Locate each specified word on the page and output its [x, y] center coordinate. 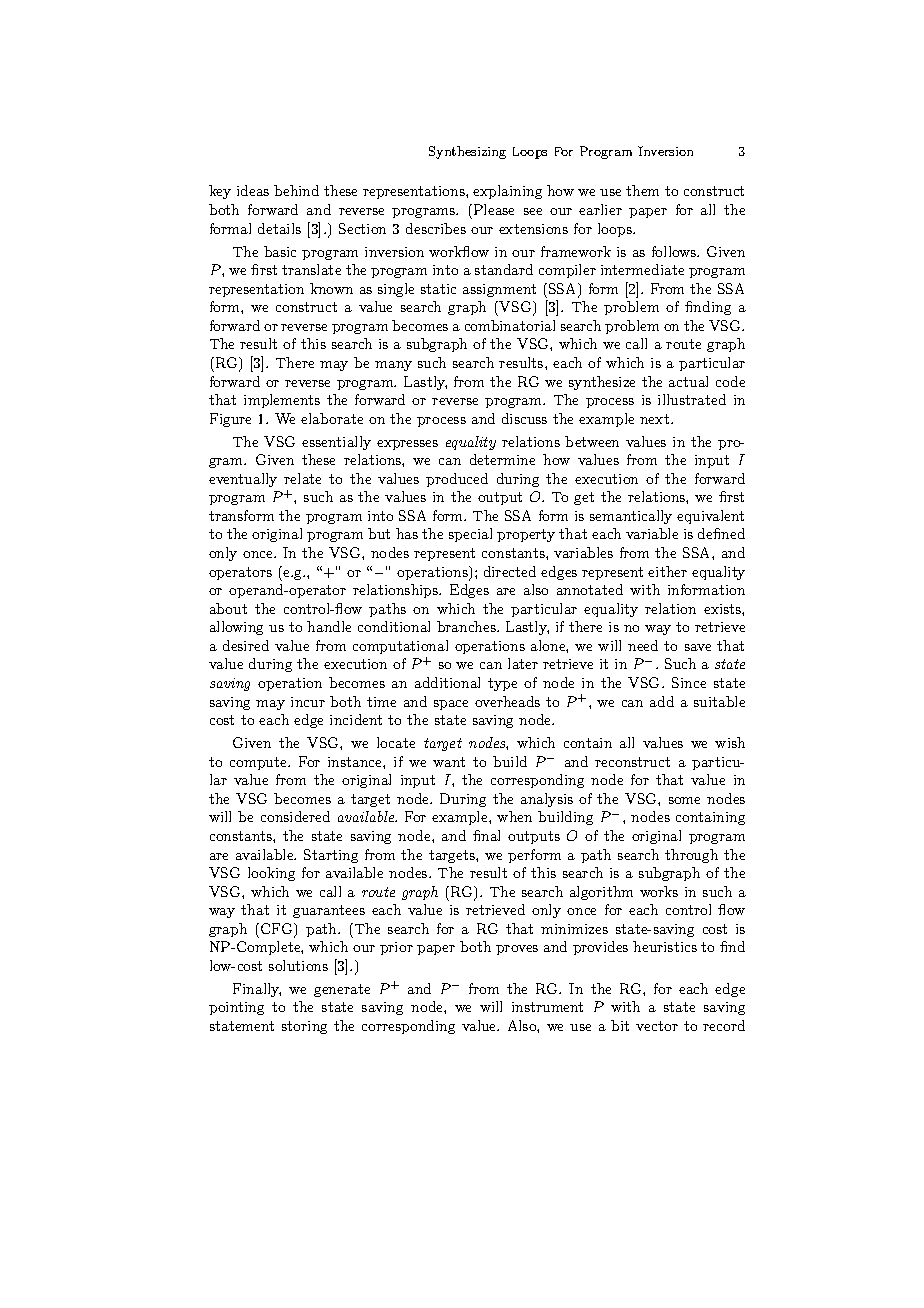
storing [304, 1027]
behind [296, 190]
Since [689, 682]
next [654, 419]
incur [308, 702]
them [642, 190]
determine [502, 459]
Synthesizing [467, 152]
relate [302, 478]
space [451, 705]
